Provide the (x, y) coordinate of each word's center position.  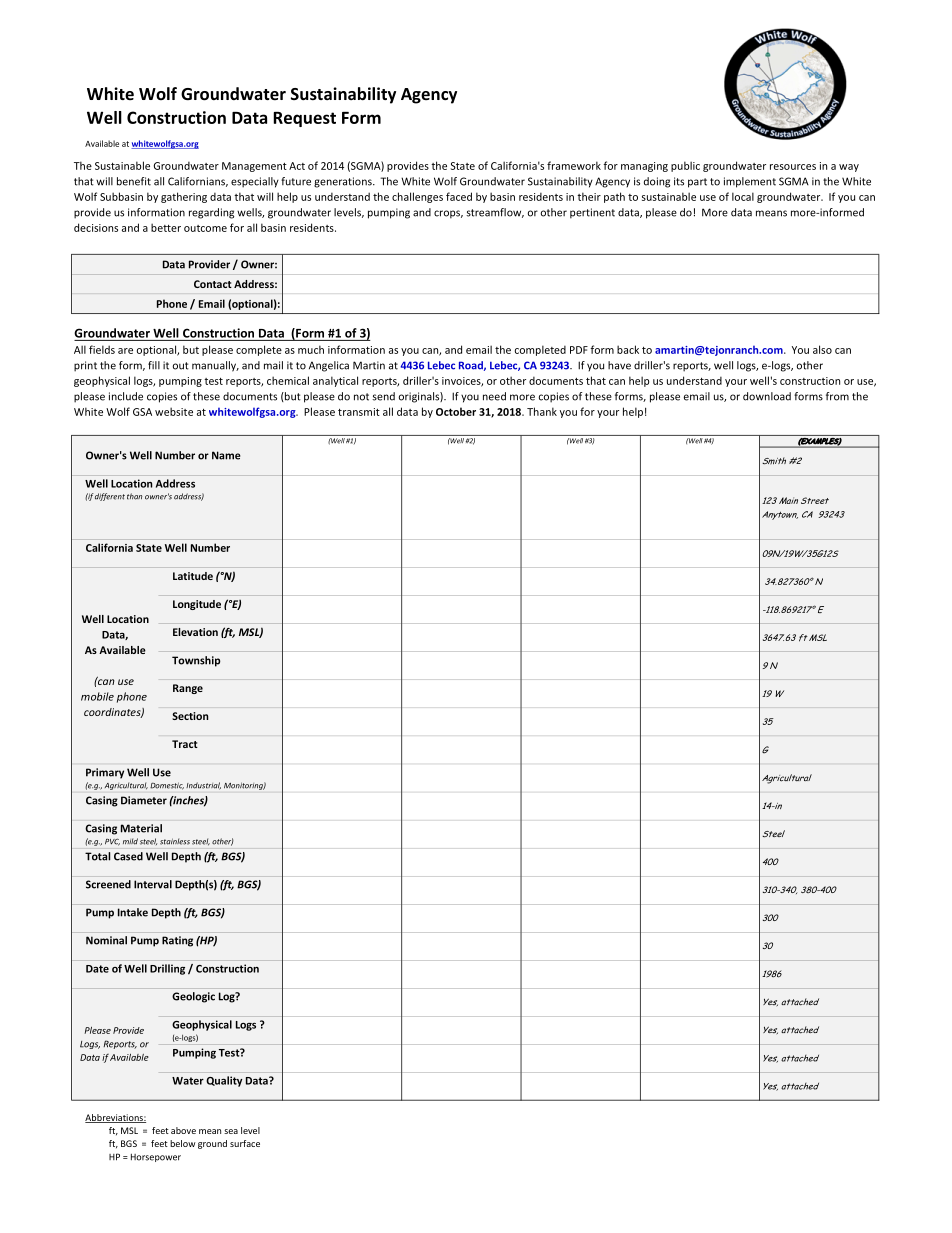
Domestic (167, 786)
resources (793, 167)
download (767, 396)
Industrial (203, 786)
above (183, 1130)
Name (226, 455)
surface (245, 1143)
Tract (185, 744)
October (456, 411)
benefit (134, 181)
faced (459, 196)
